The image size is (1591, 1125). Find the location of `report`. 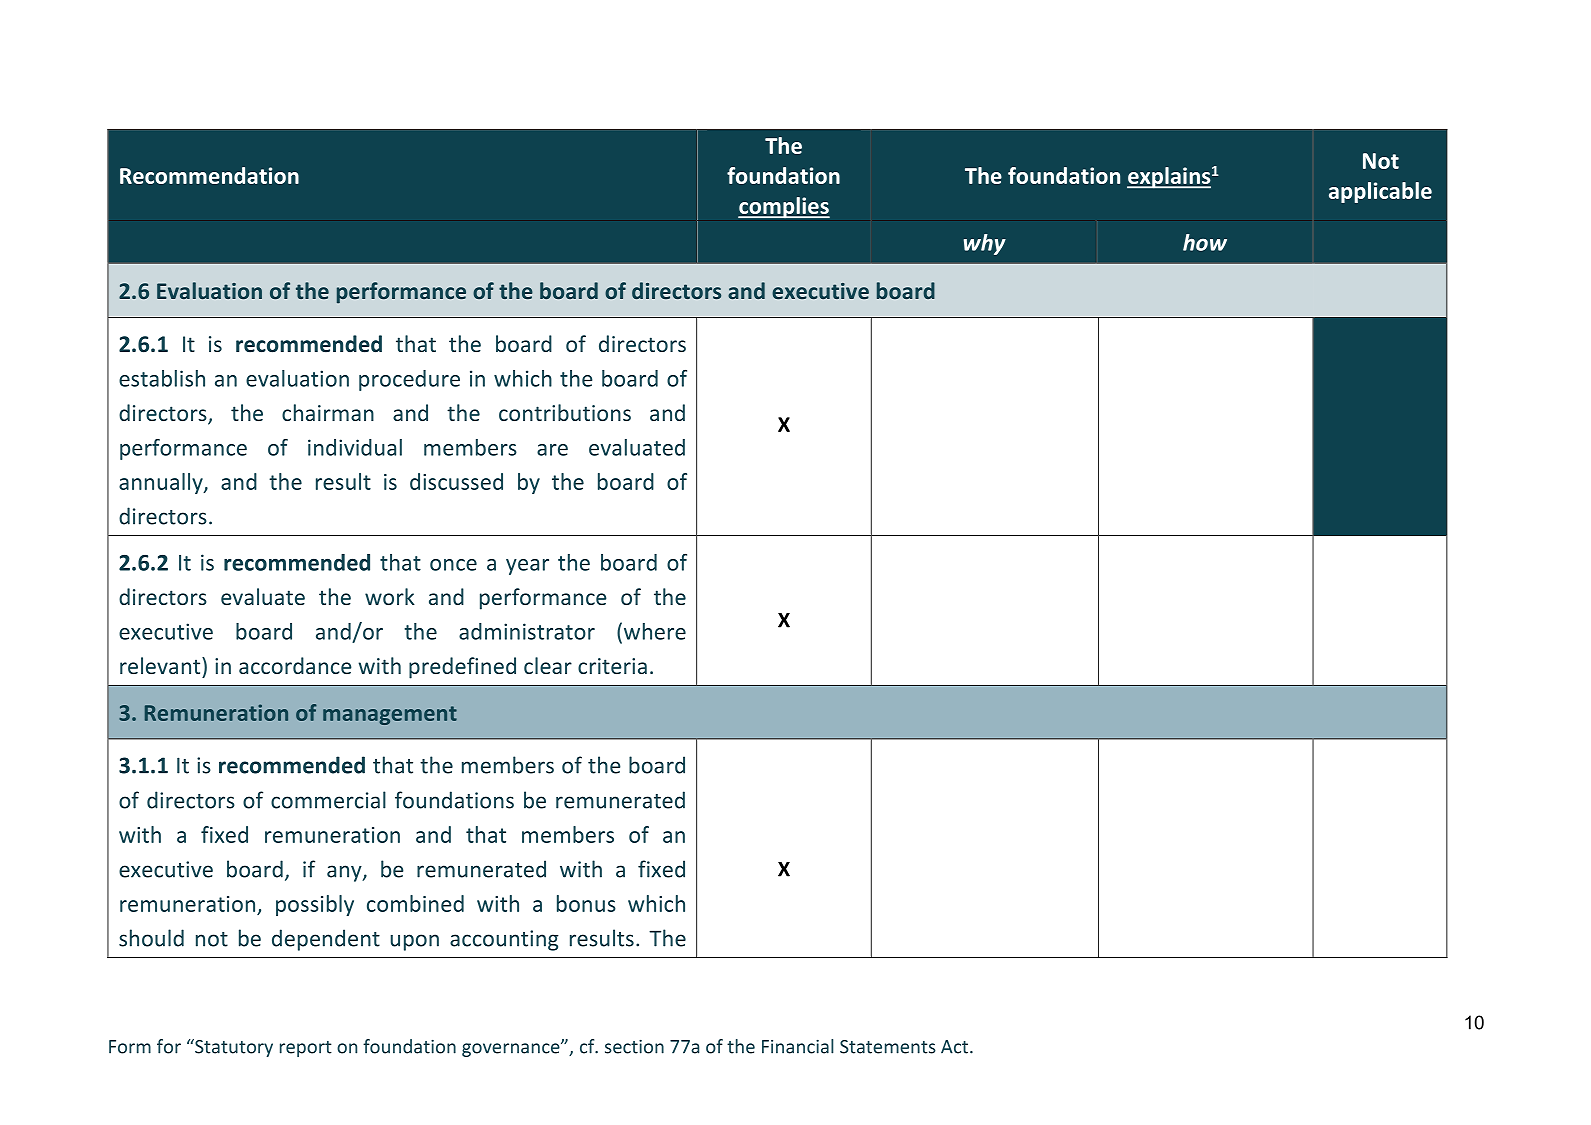

report is located at coordinates (306, 1049).
